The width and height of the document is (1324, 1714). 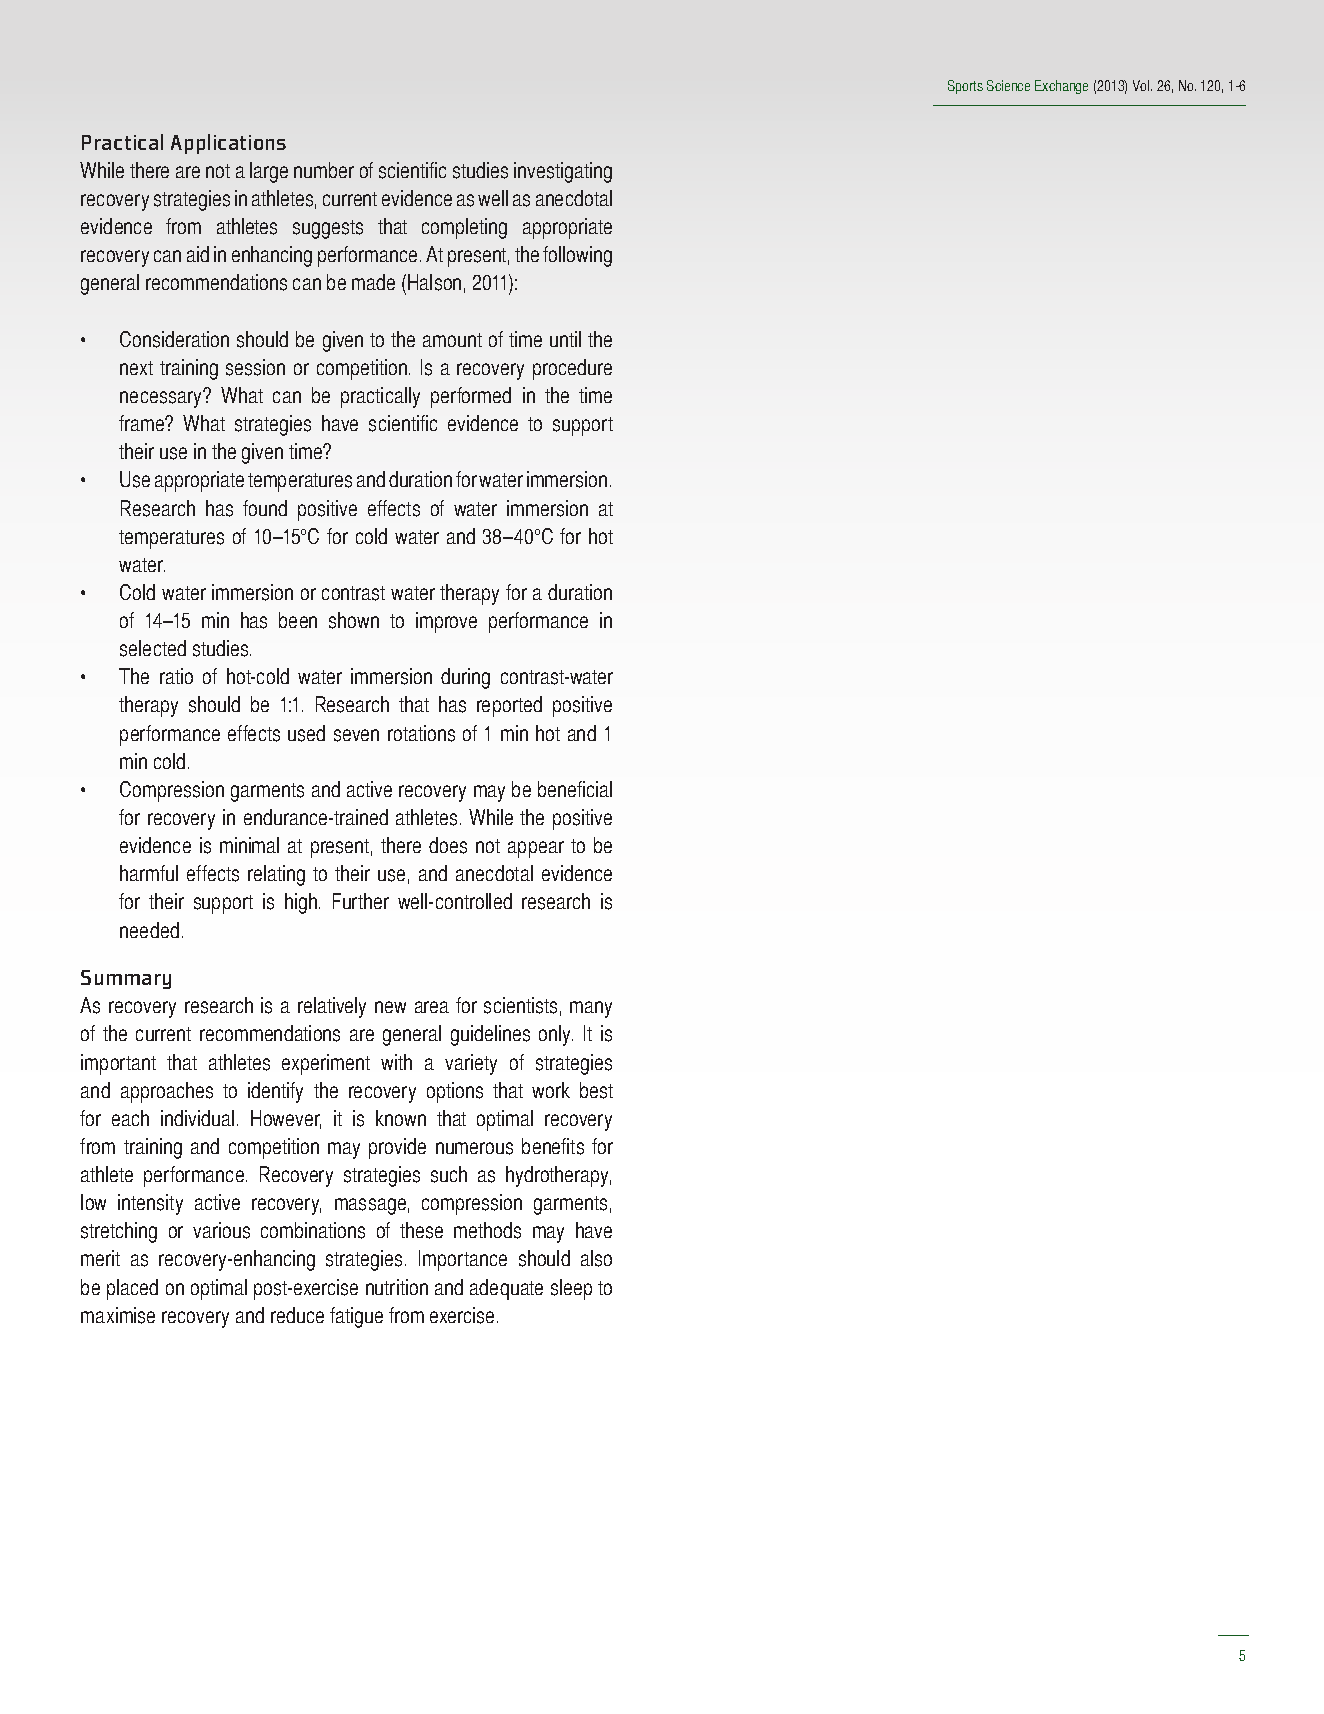 I want to click on sleep, so click(x=571, y=1289).
